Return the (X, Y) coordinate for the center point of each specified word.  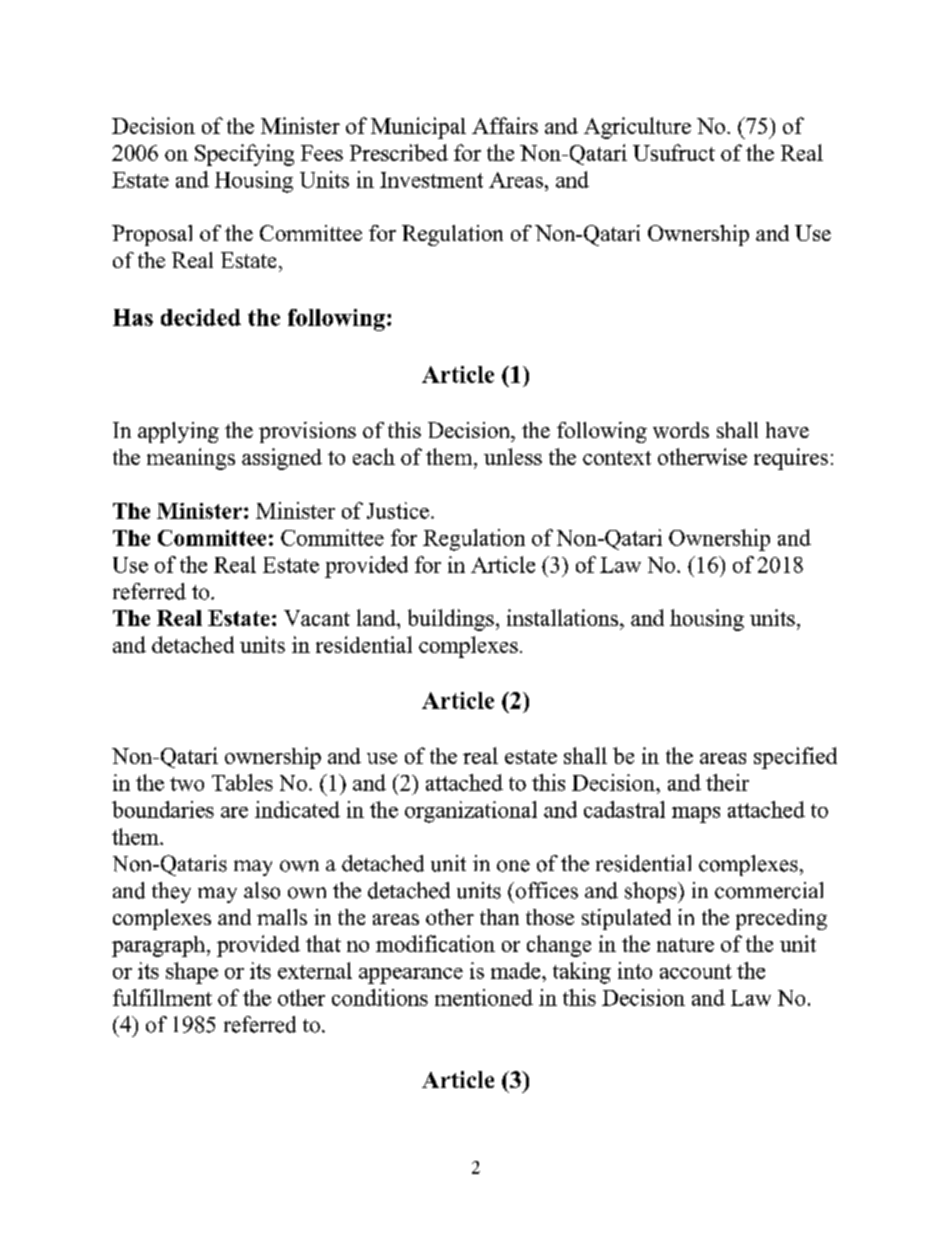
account (696, 971)
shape (192, 973)
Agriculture (637, 128)
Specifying (244, 155)
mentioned (484, 997)
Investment (431, 180)
